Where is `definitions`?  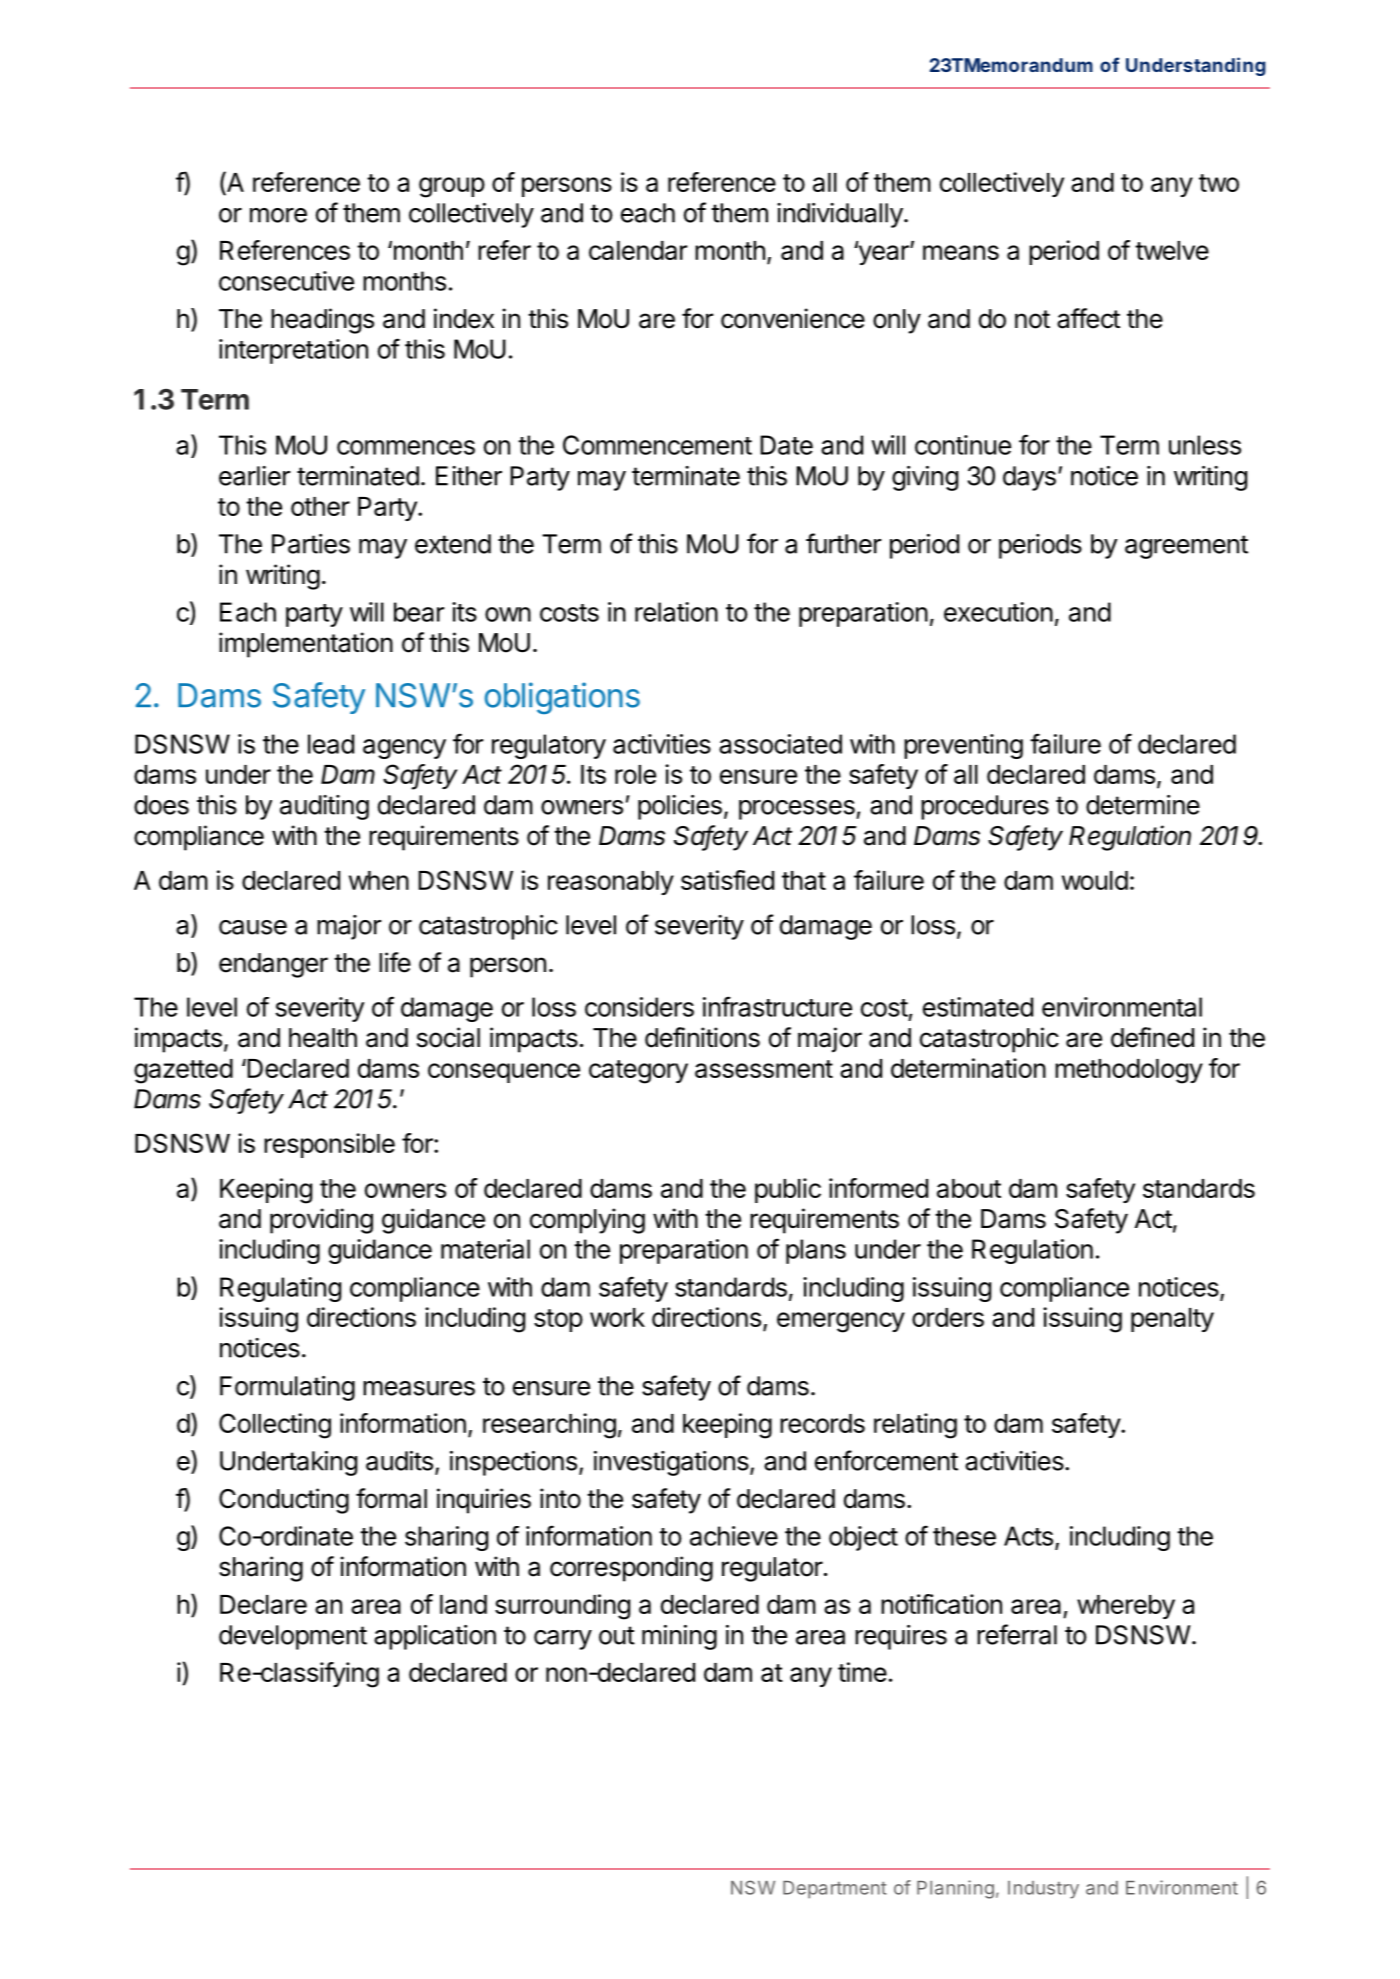 definitions is located at coordinates (702, 1037).
